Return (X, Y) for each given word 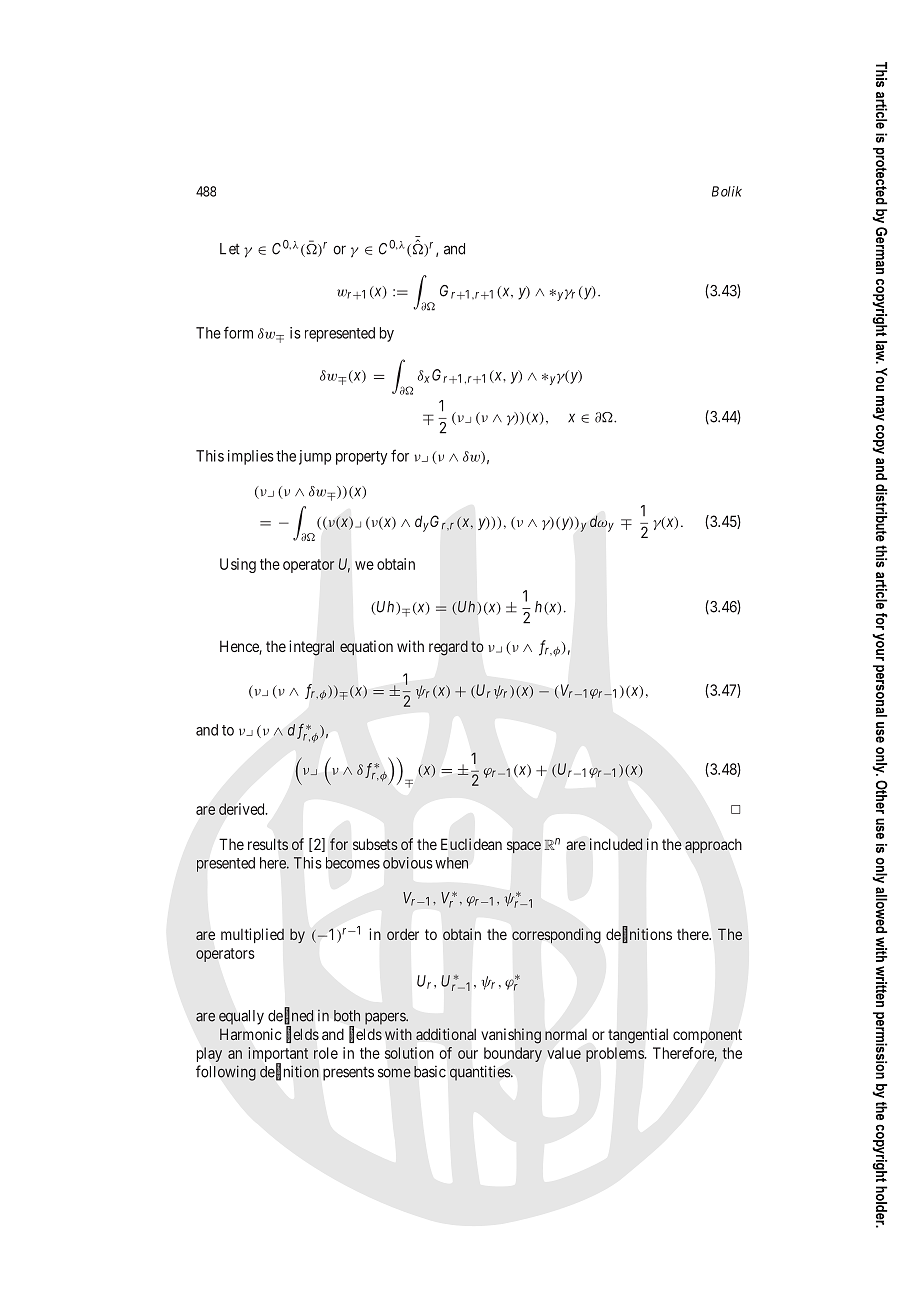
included (616, 844)
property (362, 458)
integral (311, 648)
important (278, 1056)
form (238, 332)
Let (230, 249)
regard (448, 648)
